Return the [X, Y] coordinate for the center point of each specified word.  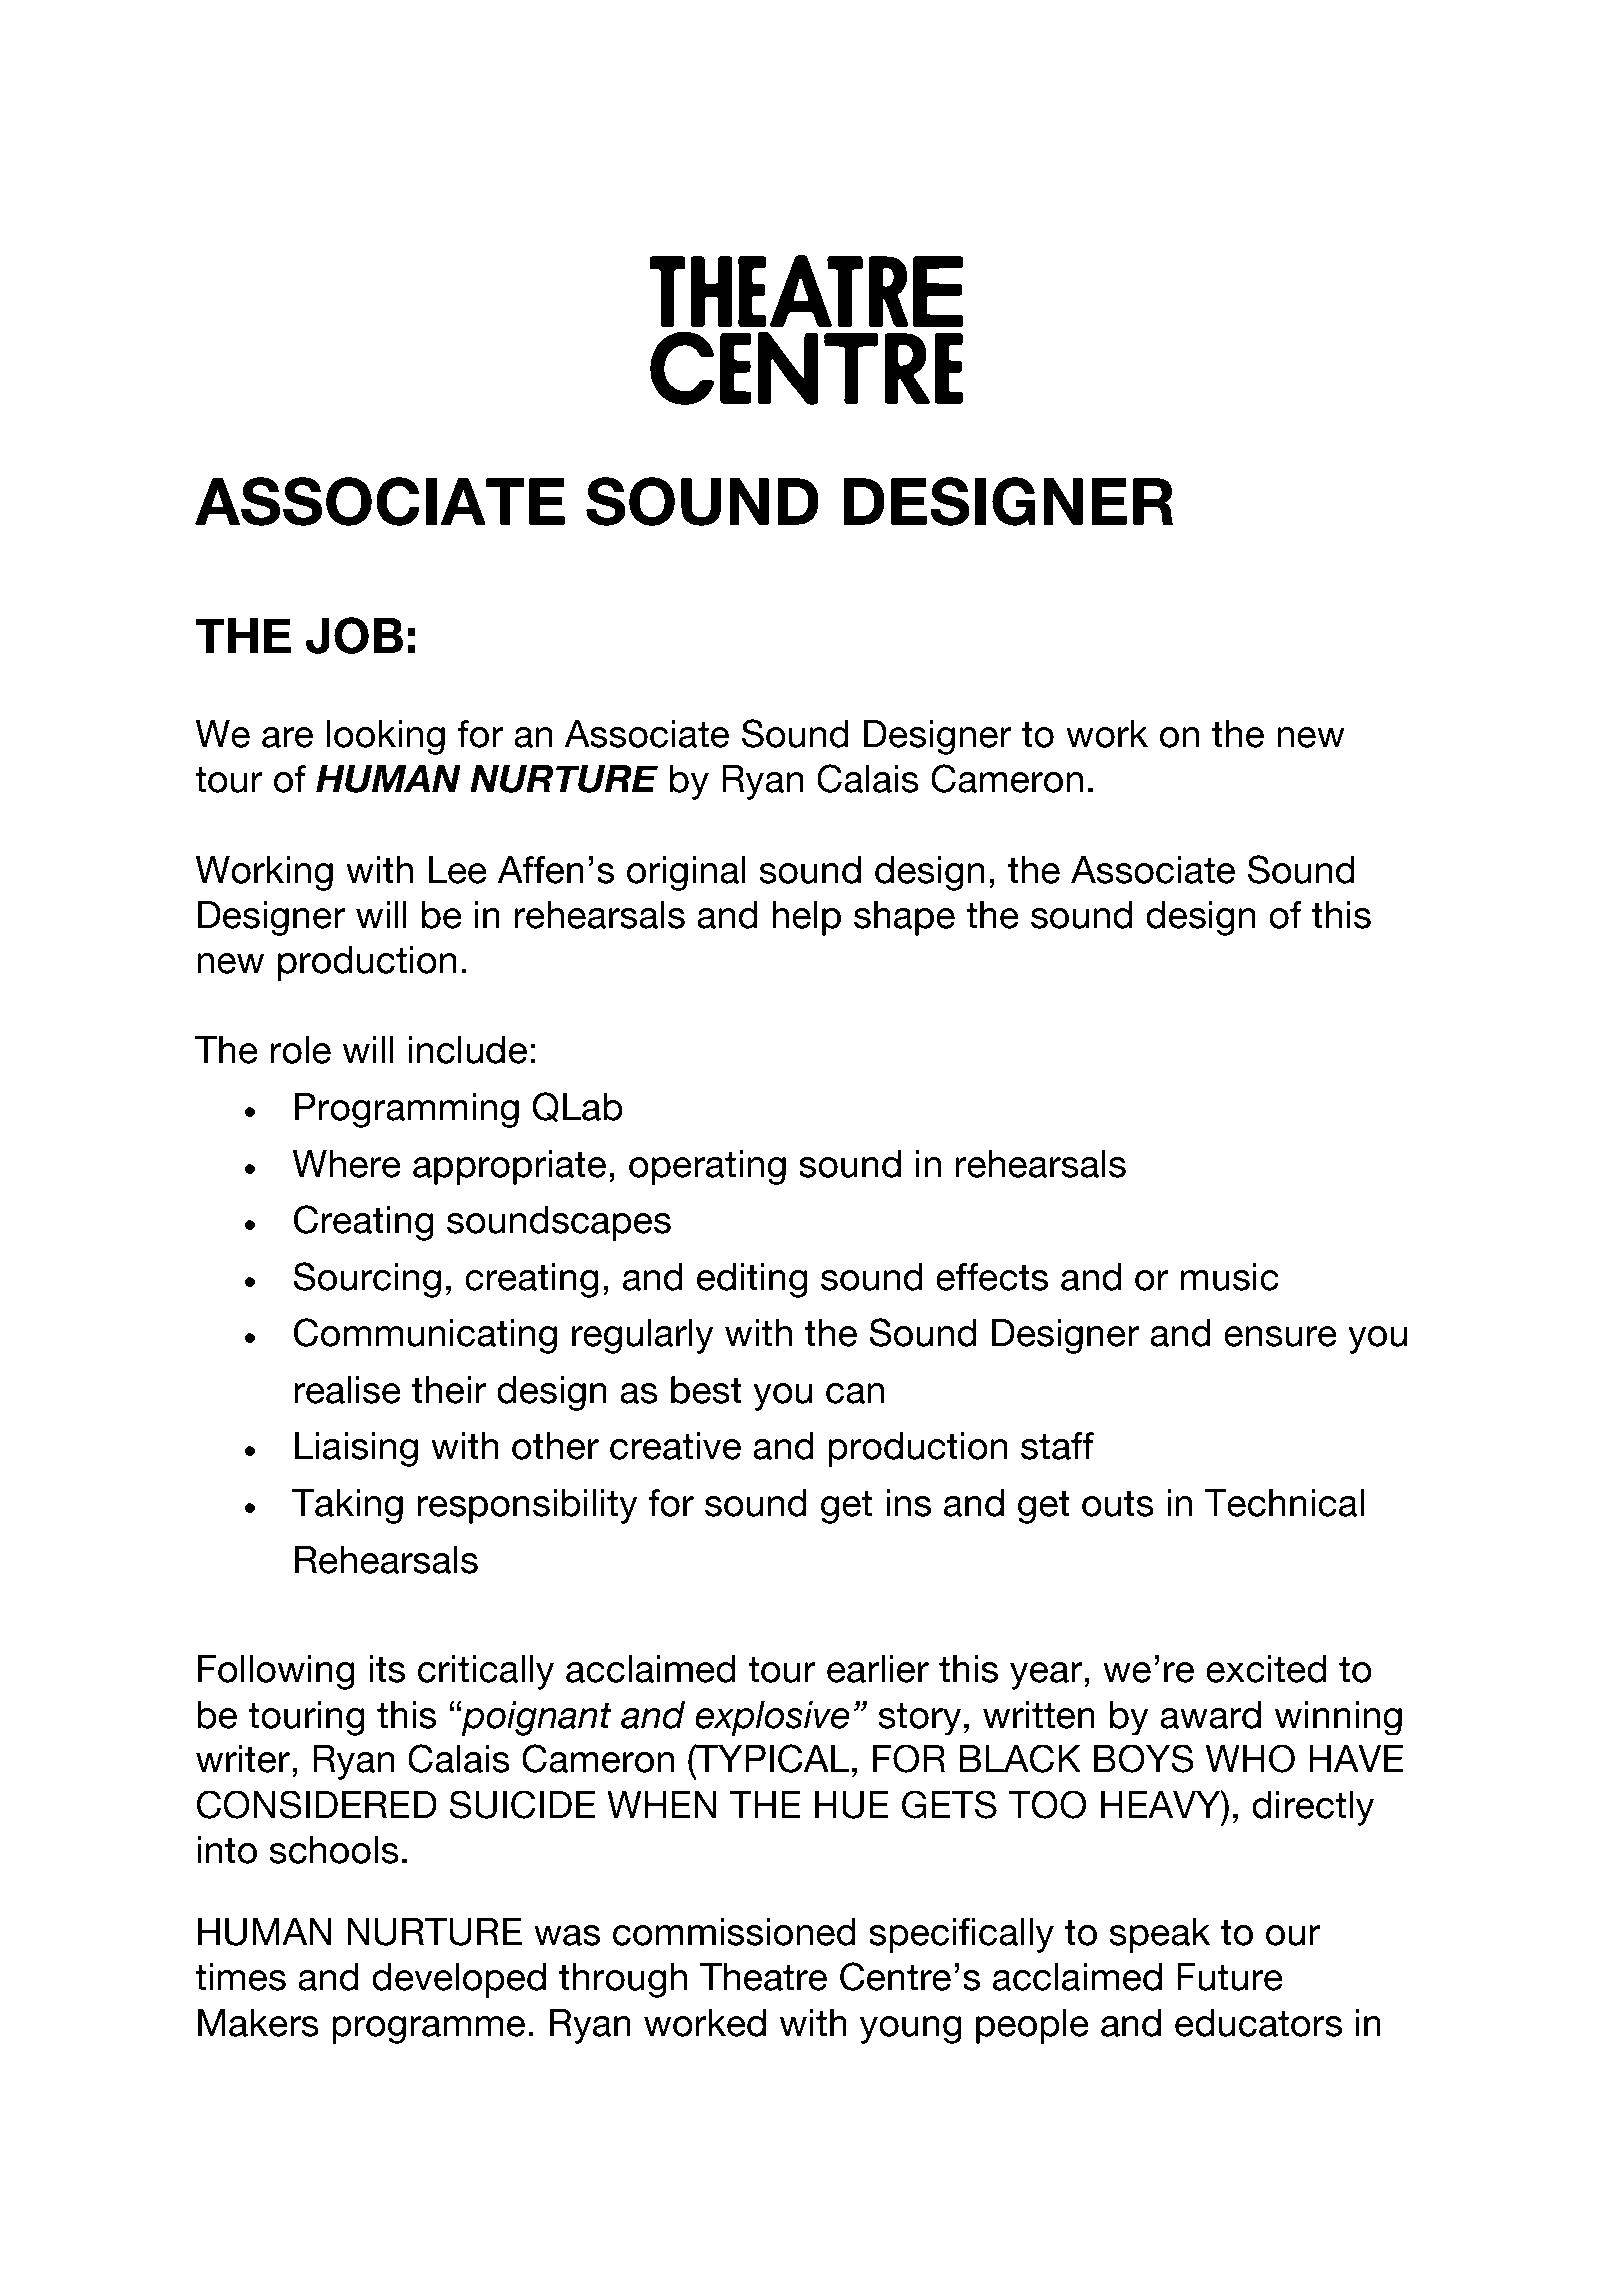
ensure [1280, 1336]
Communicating [425, 1336]
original [686, 873]
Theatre [763, 1977]
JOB [354, 635]
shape [904, 918]
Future [1230, 1977]
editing [752, 1280]
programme [428, 2030]
